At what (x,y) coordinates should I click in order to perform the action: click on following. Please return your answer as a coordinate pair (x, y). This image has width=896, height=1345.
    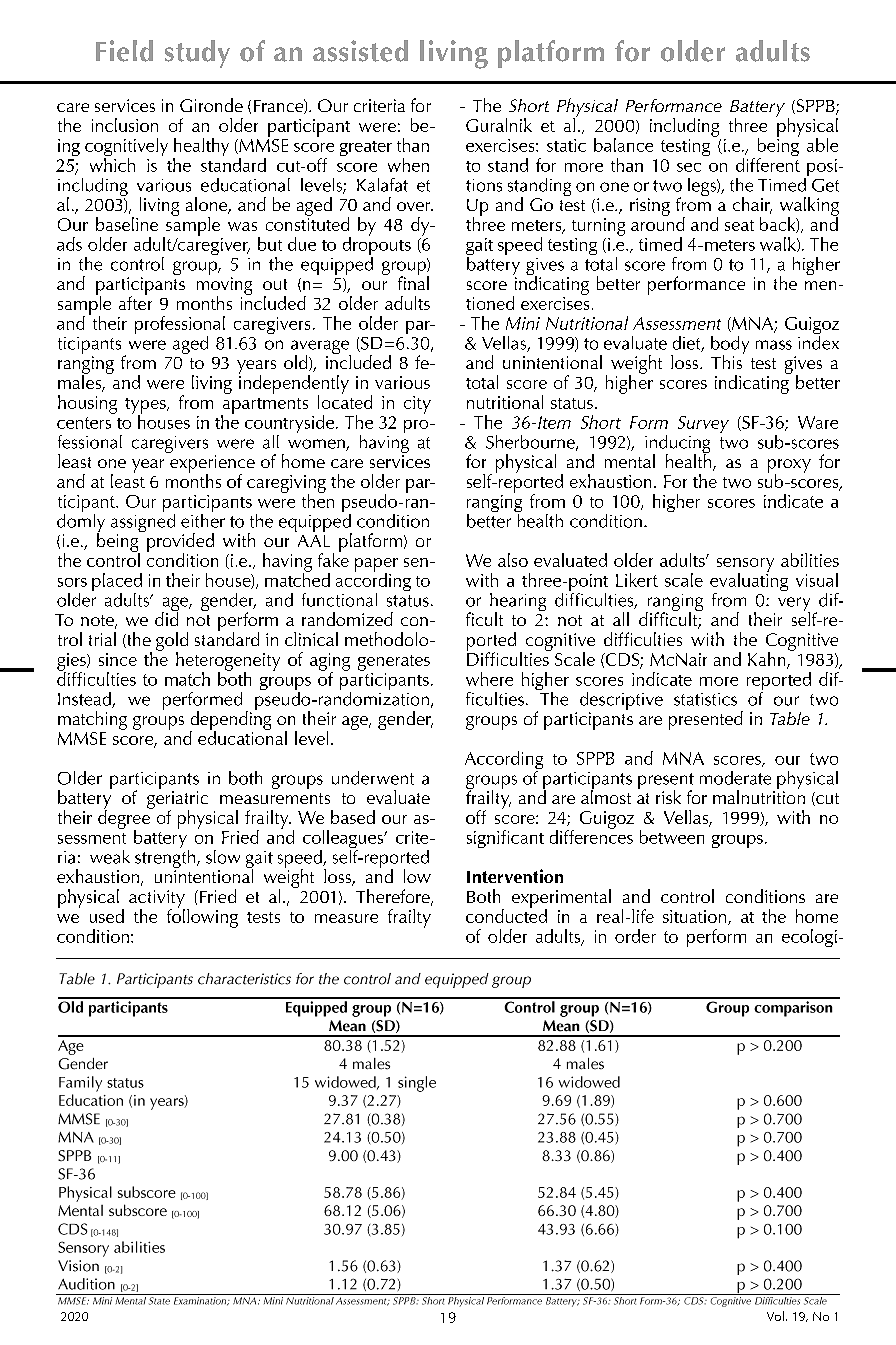
    Looking at the image, I should click on (202, 917).
